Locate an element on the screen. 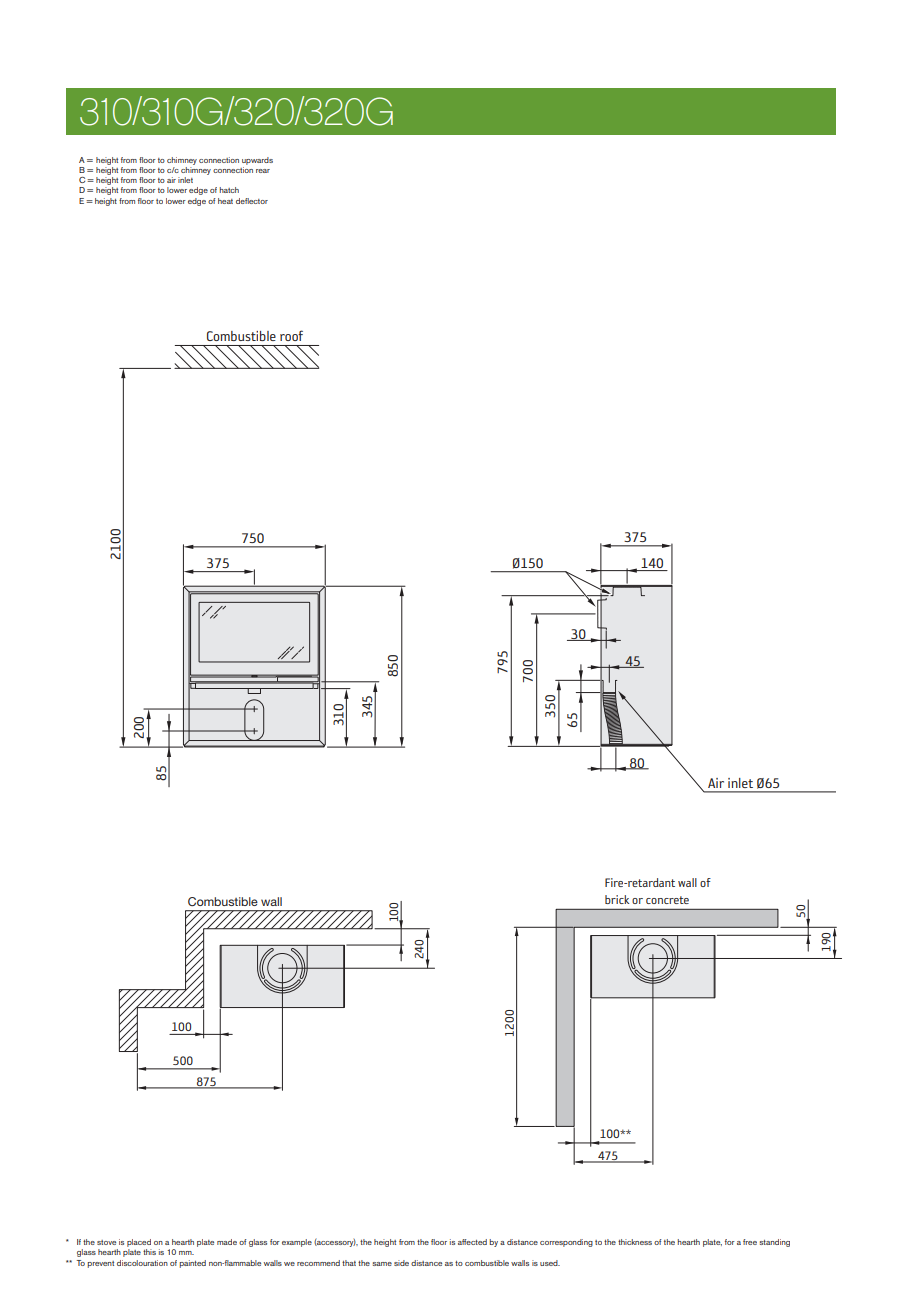 The height and width of the screenshot is (1308, 924). hatch is located at coordinates (229, 190).
